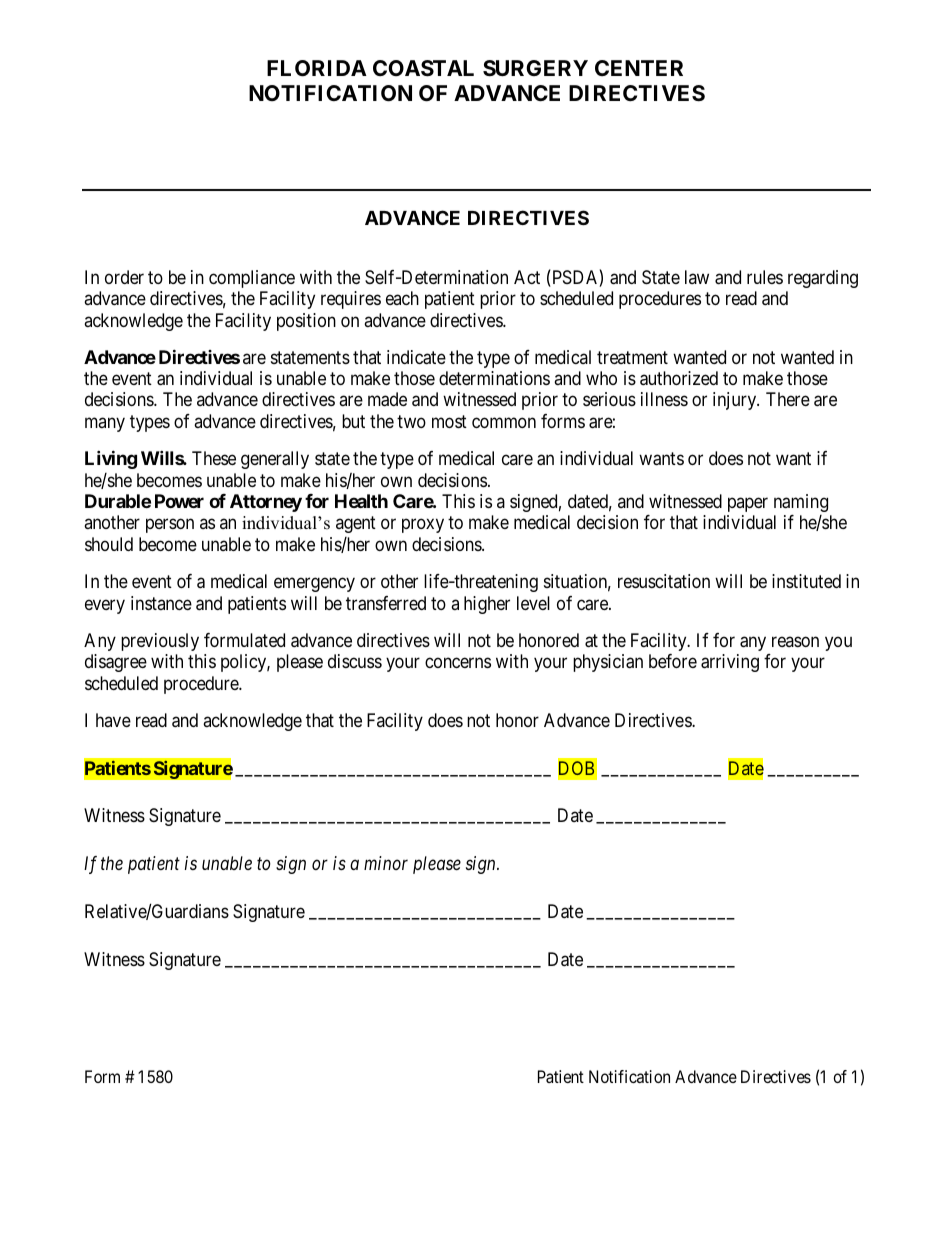 The width and height of the document is (952, 1233). What do you see at coordinates (317, 68) in the document?
I see `FLORIDA` at bounding box center [317, 68].
